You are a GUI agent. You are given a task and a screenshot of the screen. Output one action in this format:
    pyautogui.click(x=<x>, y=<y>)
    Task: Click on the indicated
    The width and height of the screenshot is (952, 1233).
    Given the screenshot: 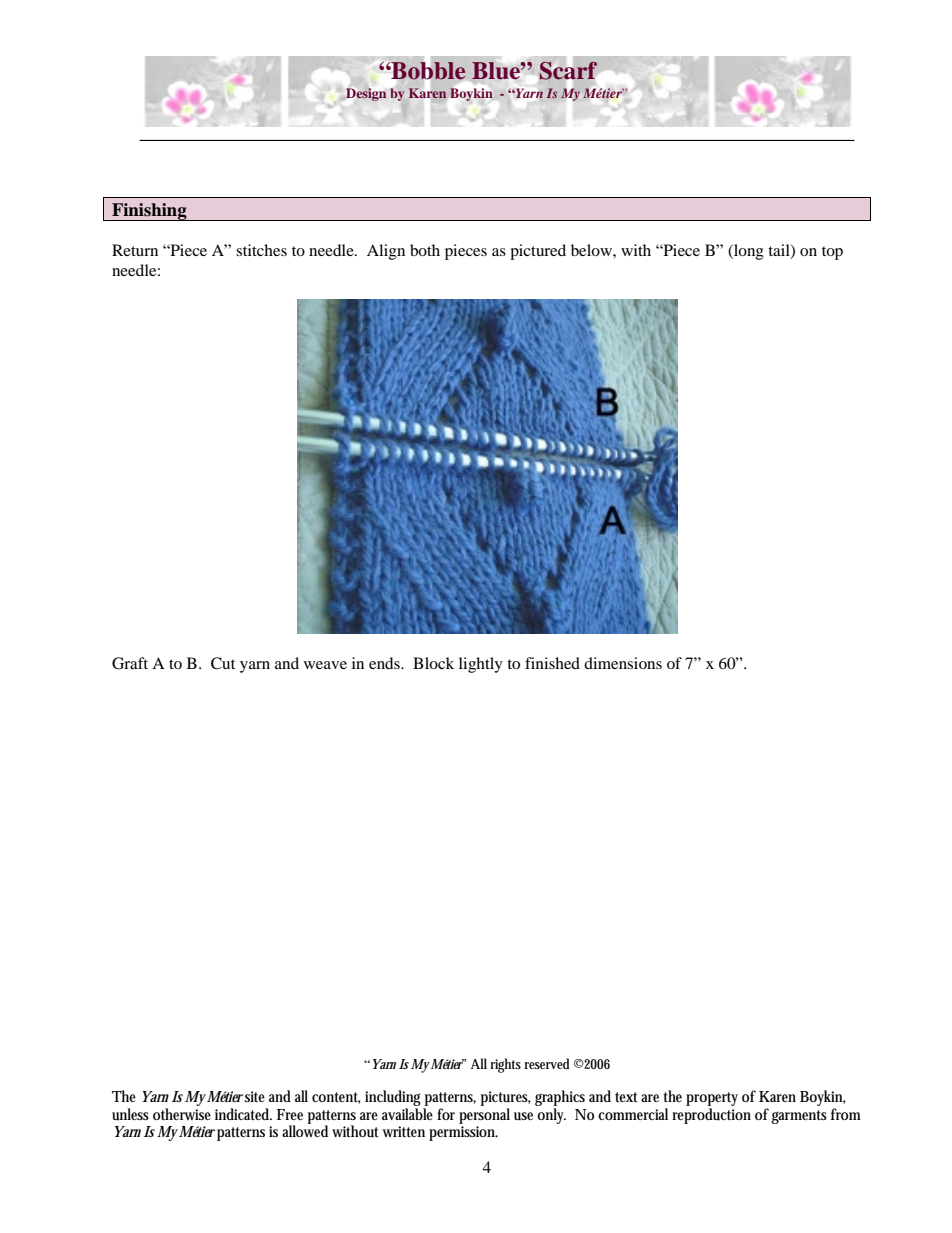 What is the action you would take?
    pyautogui.click(x=243, y=1114)
